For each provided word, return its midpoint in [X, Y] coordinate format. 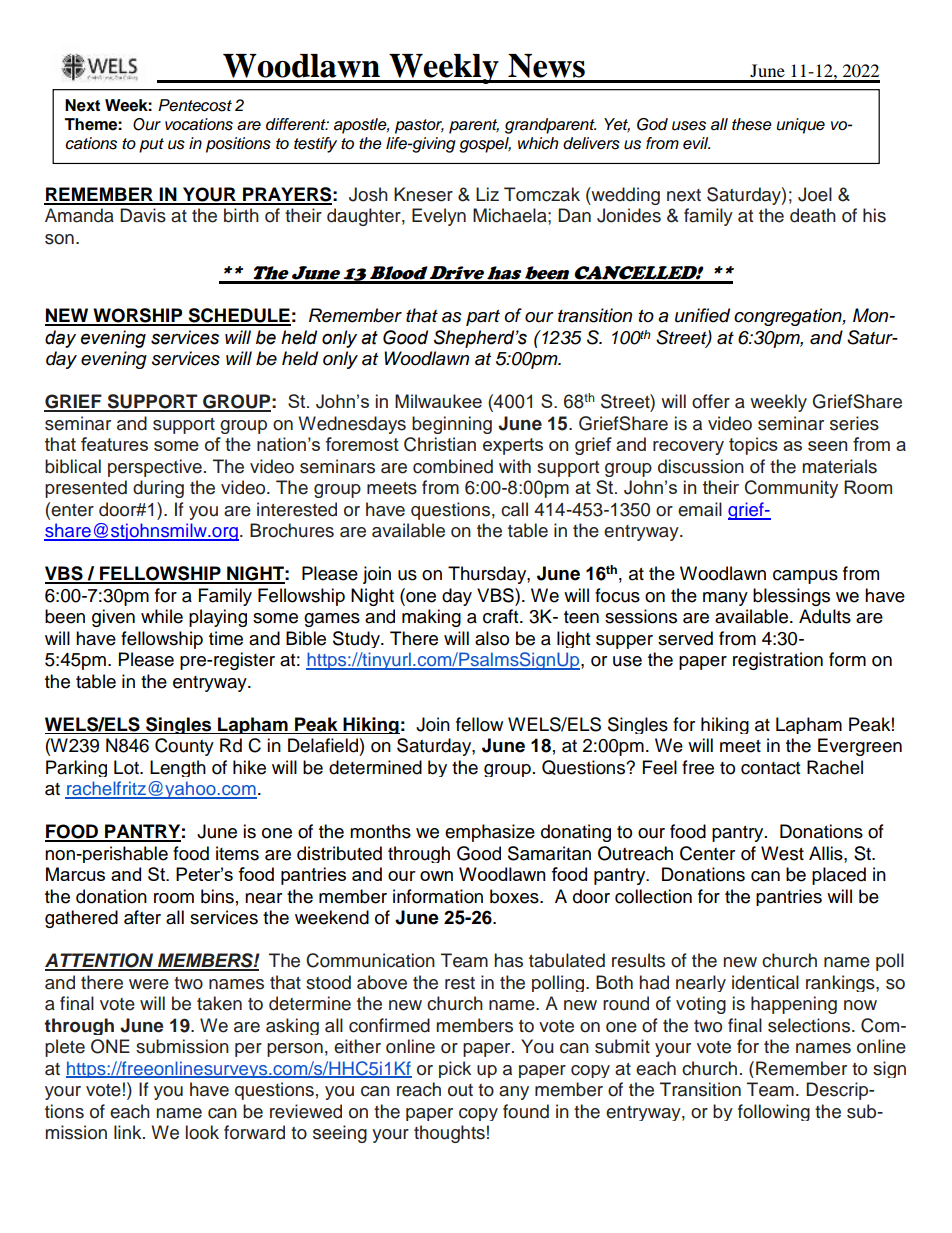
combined [453, 466]
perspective [155, 468]
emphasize [490, 833]
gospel [485, 145]
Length [178, 768]
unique [800, 126]
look [202, 1132]
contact [770, 768]
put [151, 145]
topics [753, 446]
